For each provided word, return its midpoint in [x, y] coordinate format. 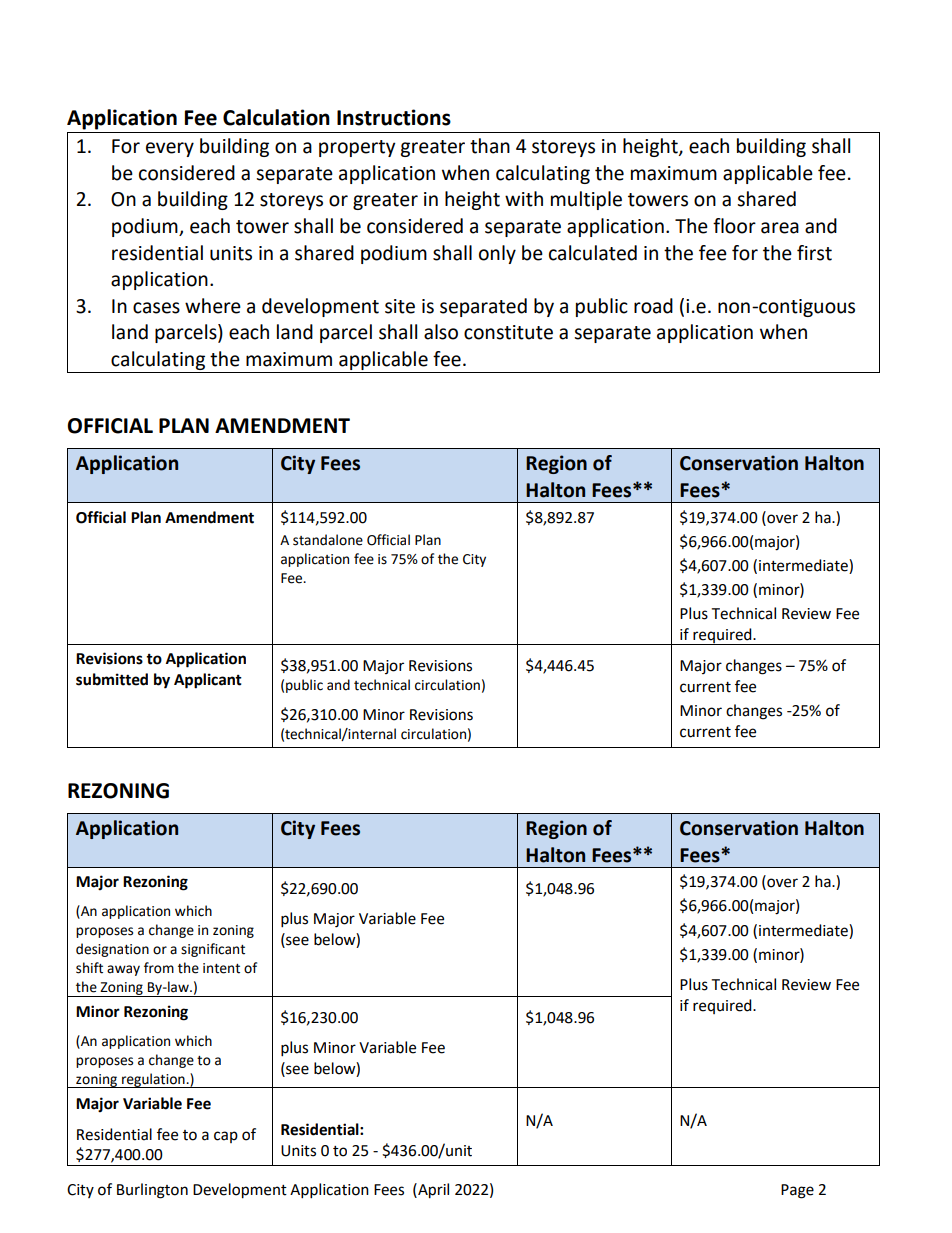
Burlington [152, 1191]
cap [226, 1137]
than [490, 146]
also [441, 332]
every [170, 149]
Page [797, 1191]
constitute [508, 332]
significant [213, 950]
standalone [328, 540]
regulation [153, 1080]
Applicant [208, 681]
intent [221, 968]
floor [734, 226]
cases [156, 308]
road [653, 306]
